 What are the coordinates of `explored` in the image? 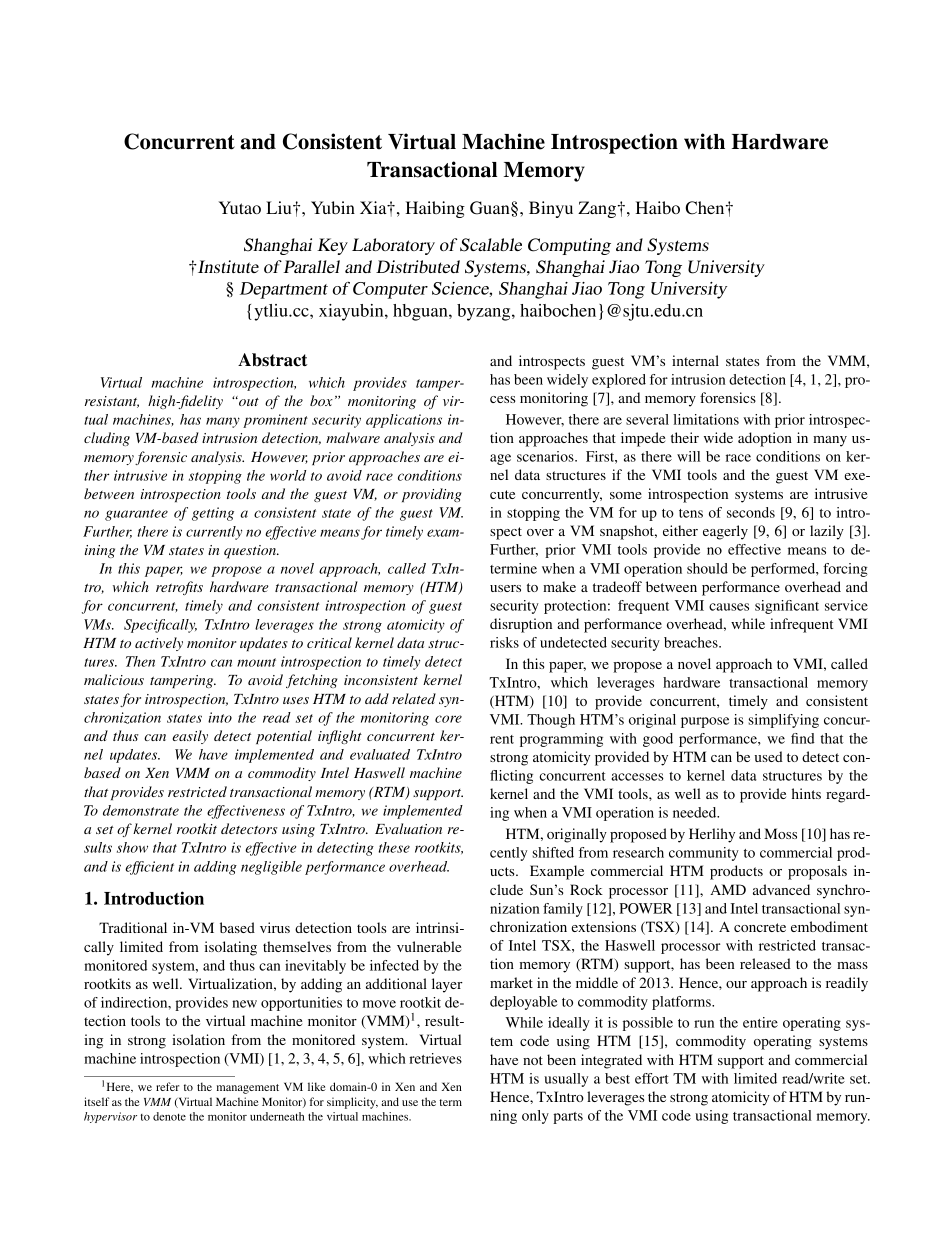 It's located at (619, 381).
